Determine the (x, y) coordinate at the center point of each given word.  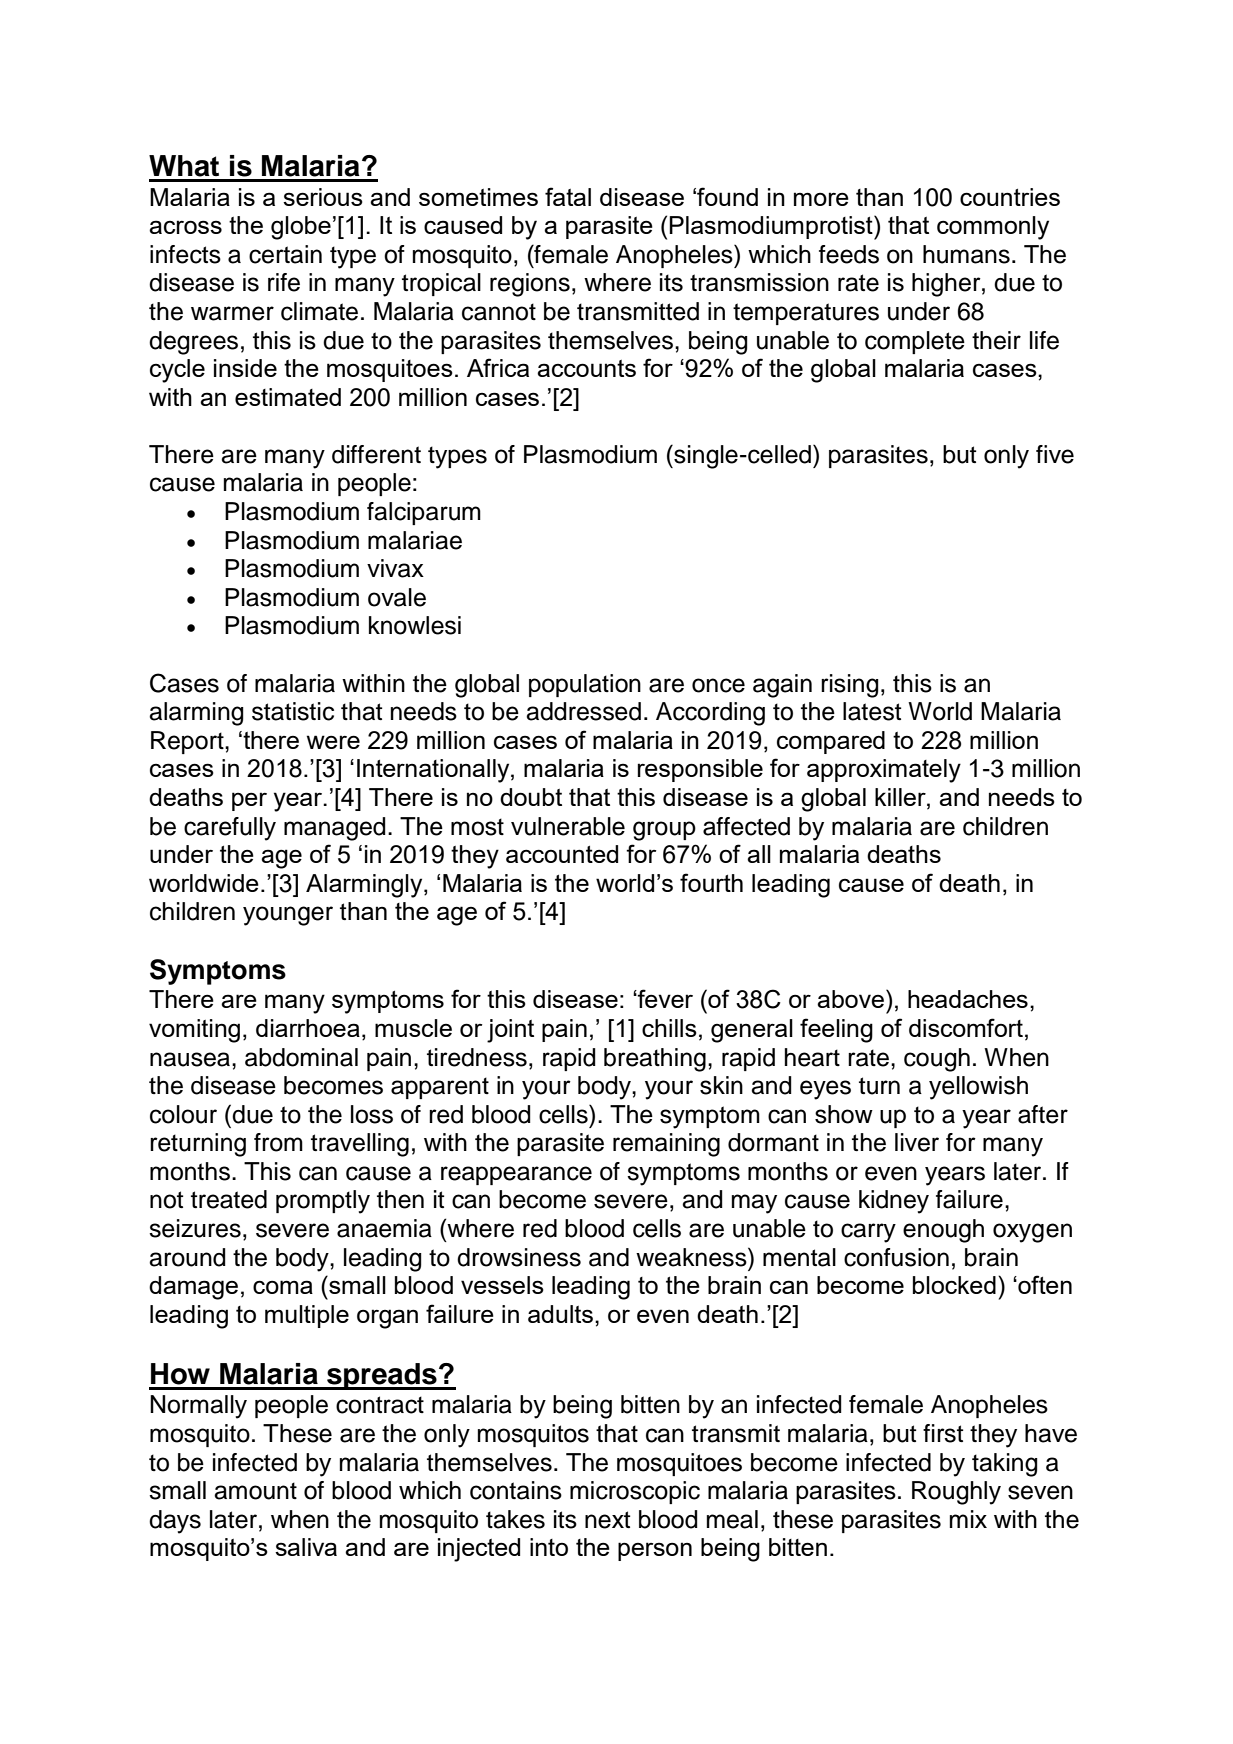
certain (285, 254)
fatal (568, 196)
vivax (395, 568)
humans (966, 254)
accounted (562, 854)
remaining (666, 1145)
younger (288, 916)
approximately (884, 771)
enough (943, 1231)
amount (255, 1491)
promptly (323, 1202)
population (585, 685)
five (1055, 454)
